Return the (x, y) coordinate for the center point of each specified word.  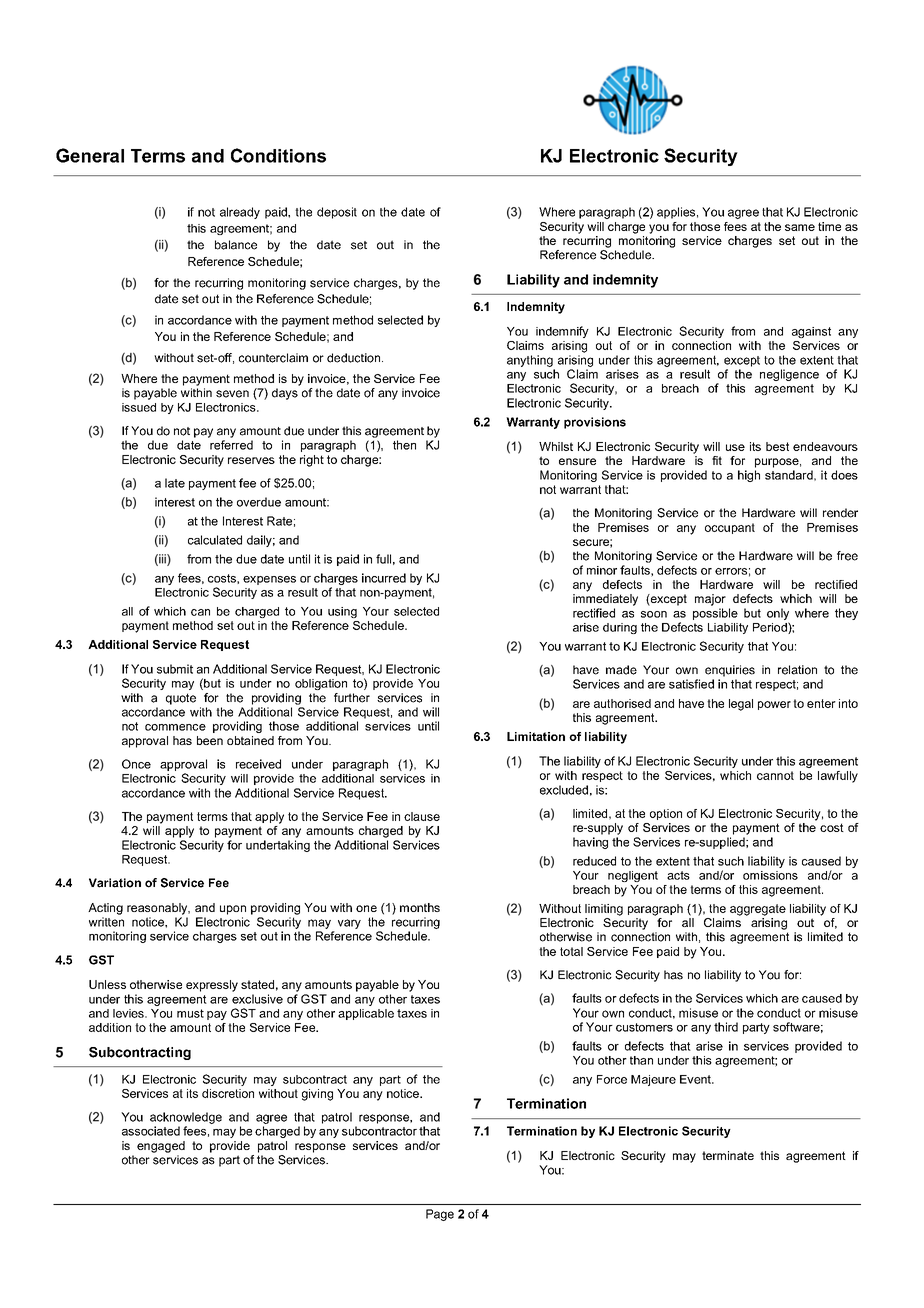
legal (741, 705)
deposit (337, 213)
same (800, 227)
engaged (161, 1147)
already (240, 213)
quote (181, 699)
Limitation (536, 736)
